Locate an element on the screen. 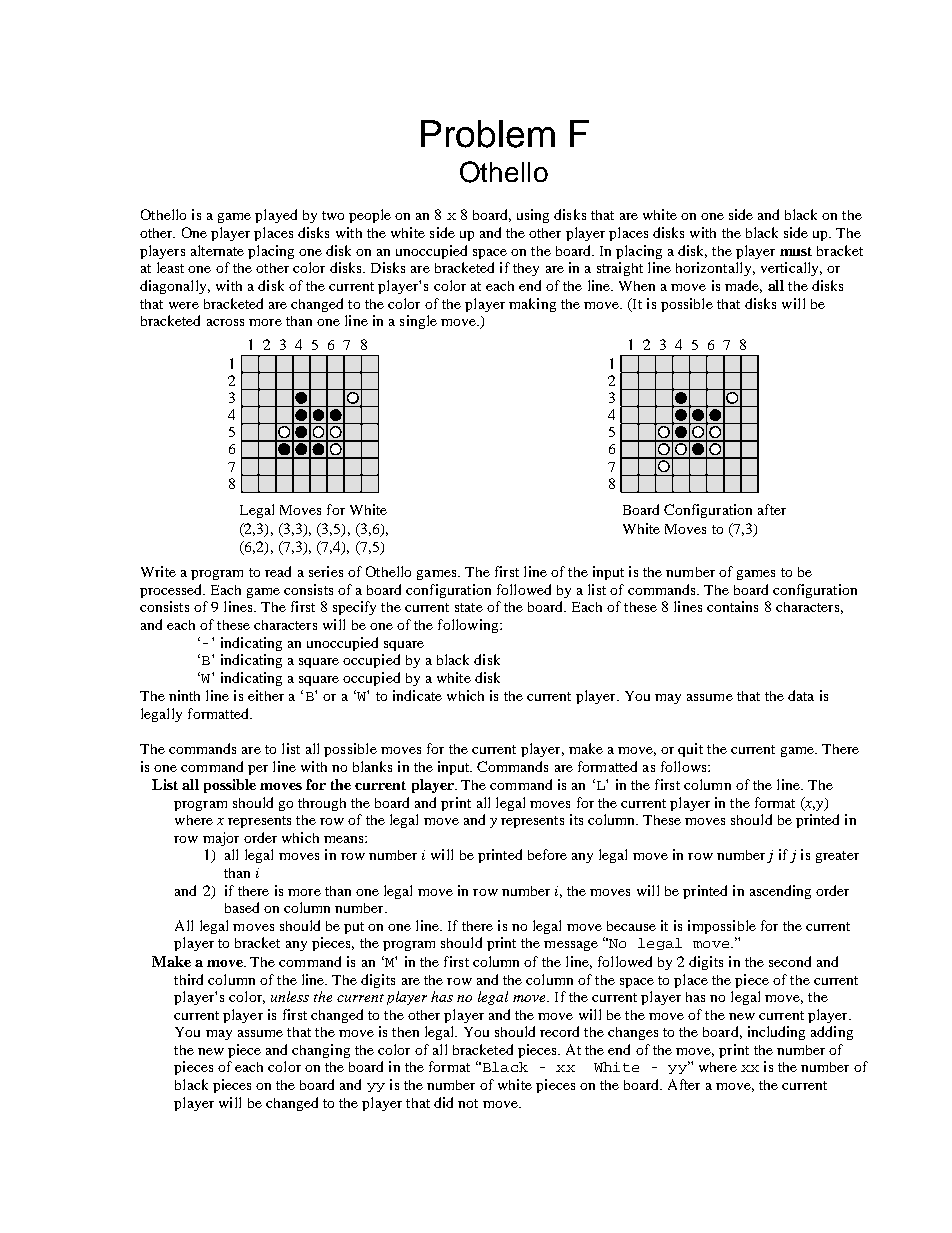  read is located at coordinates (278, 571).
